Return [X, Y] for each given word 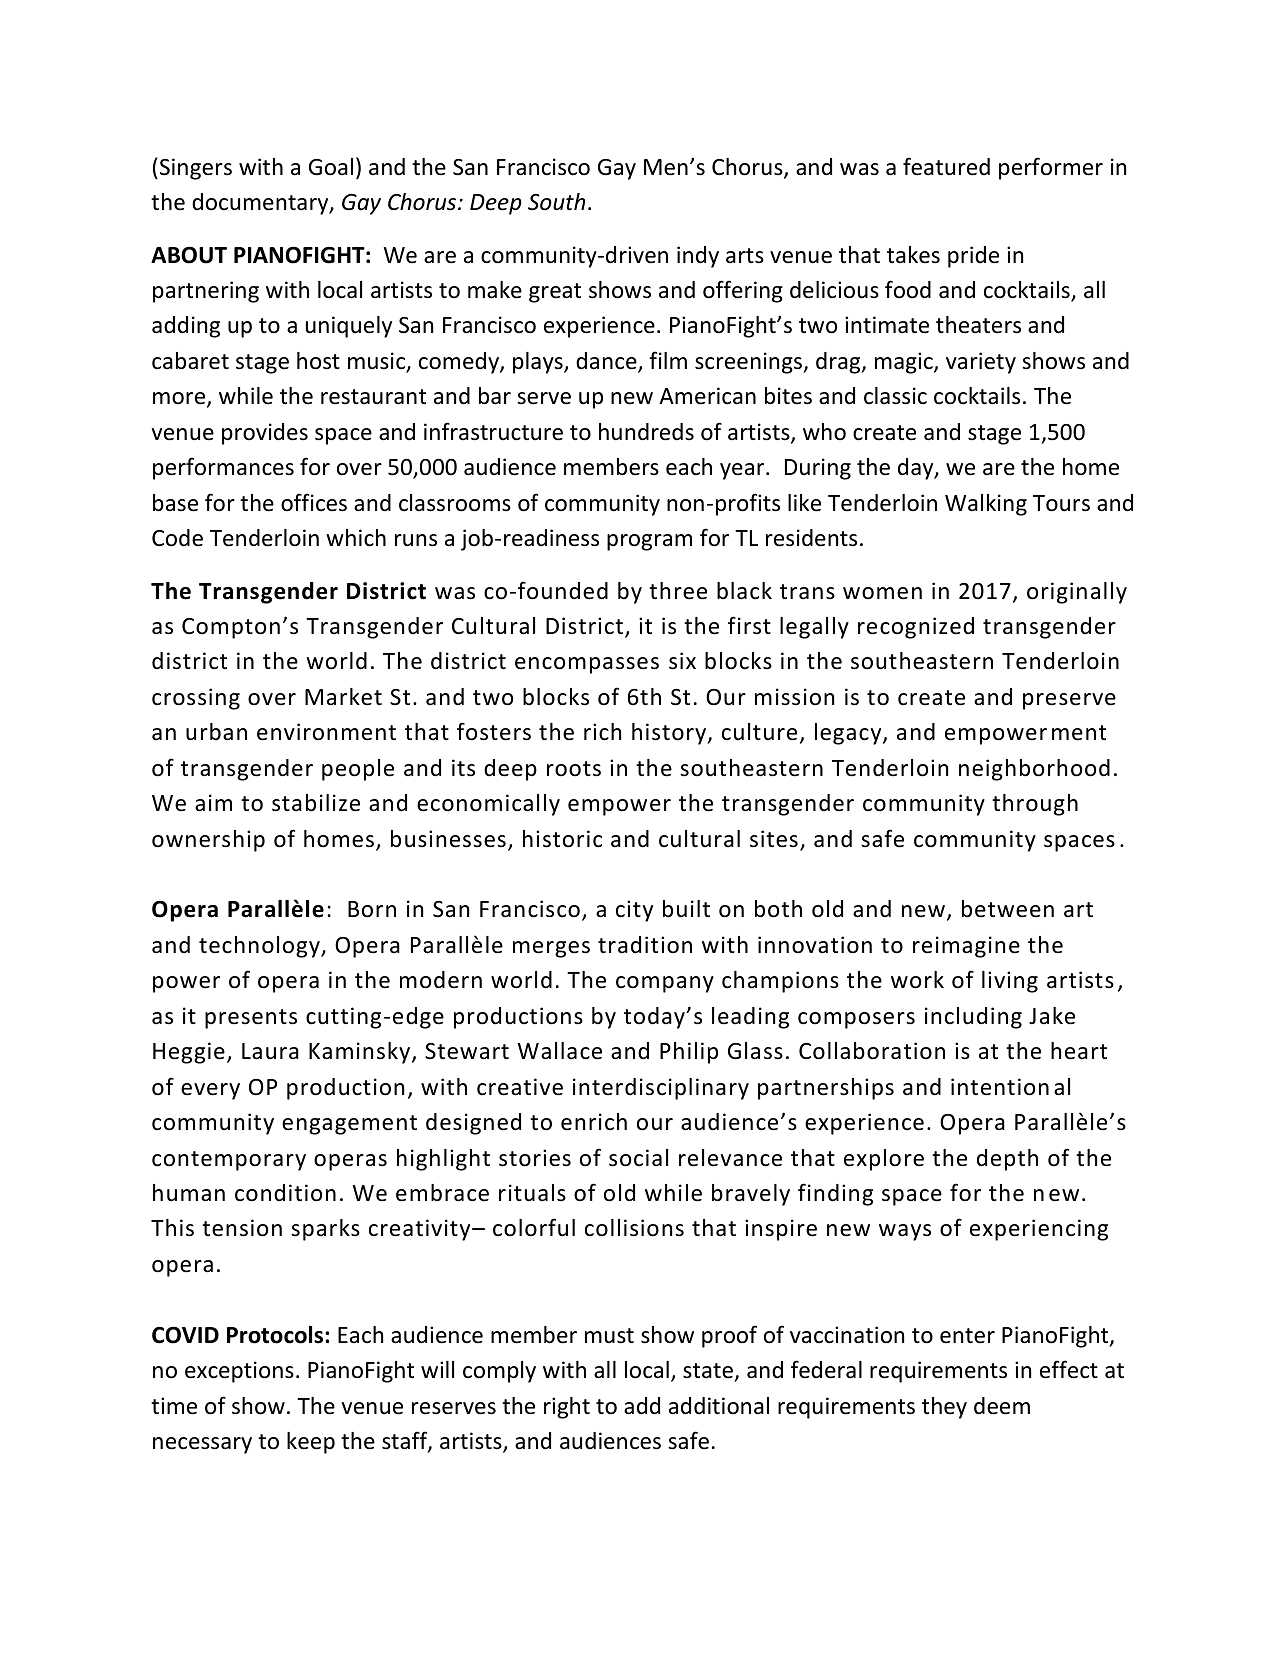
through [1035, 805]
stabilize [316, 803]
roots [574, 769]
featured [946, 166]
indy [698, 257]
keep [311, 1443]
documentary [261, 204]
